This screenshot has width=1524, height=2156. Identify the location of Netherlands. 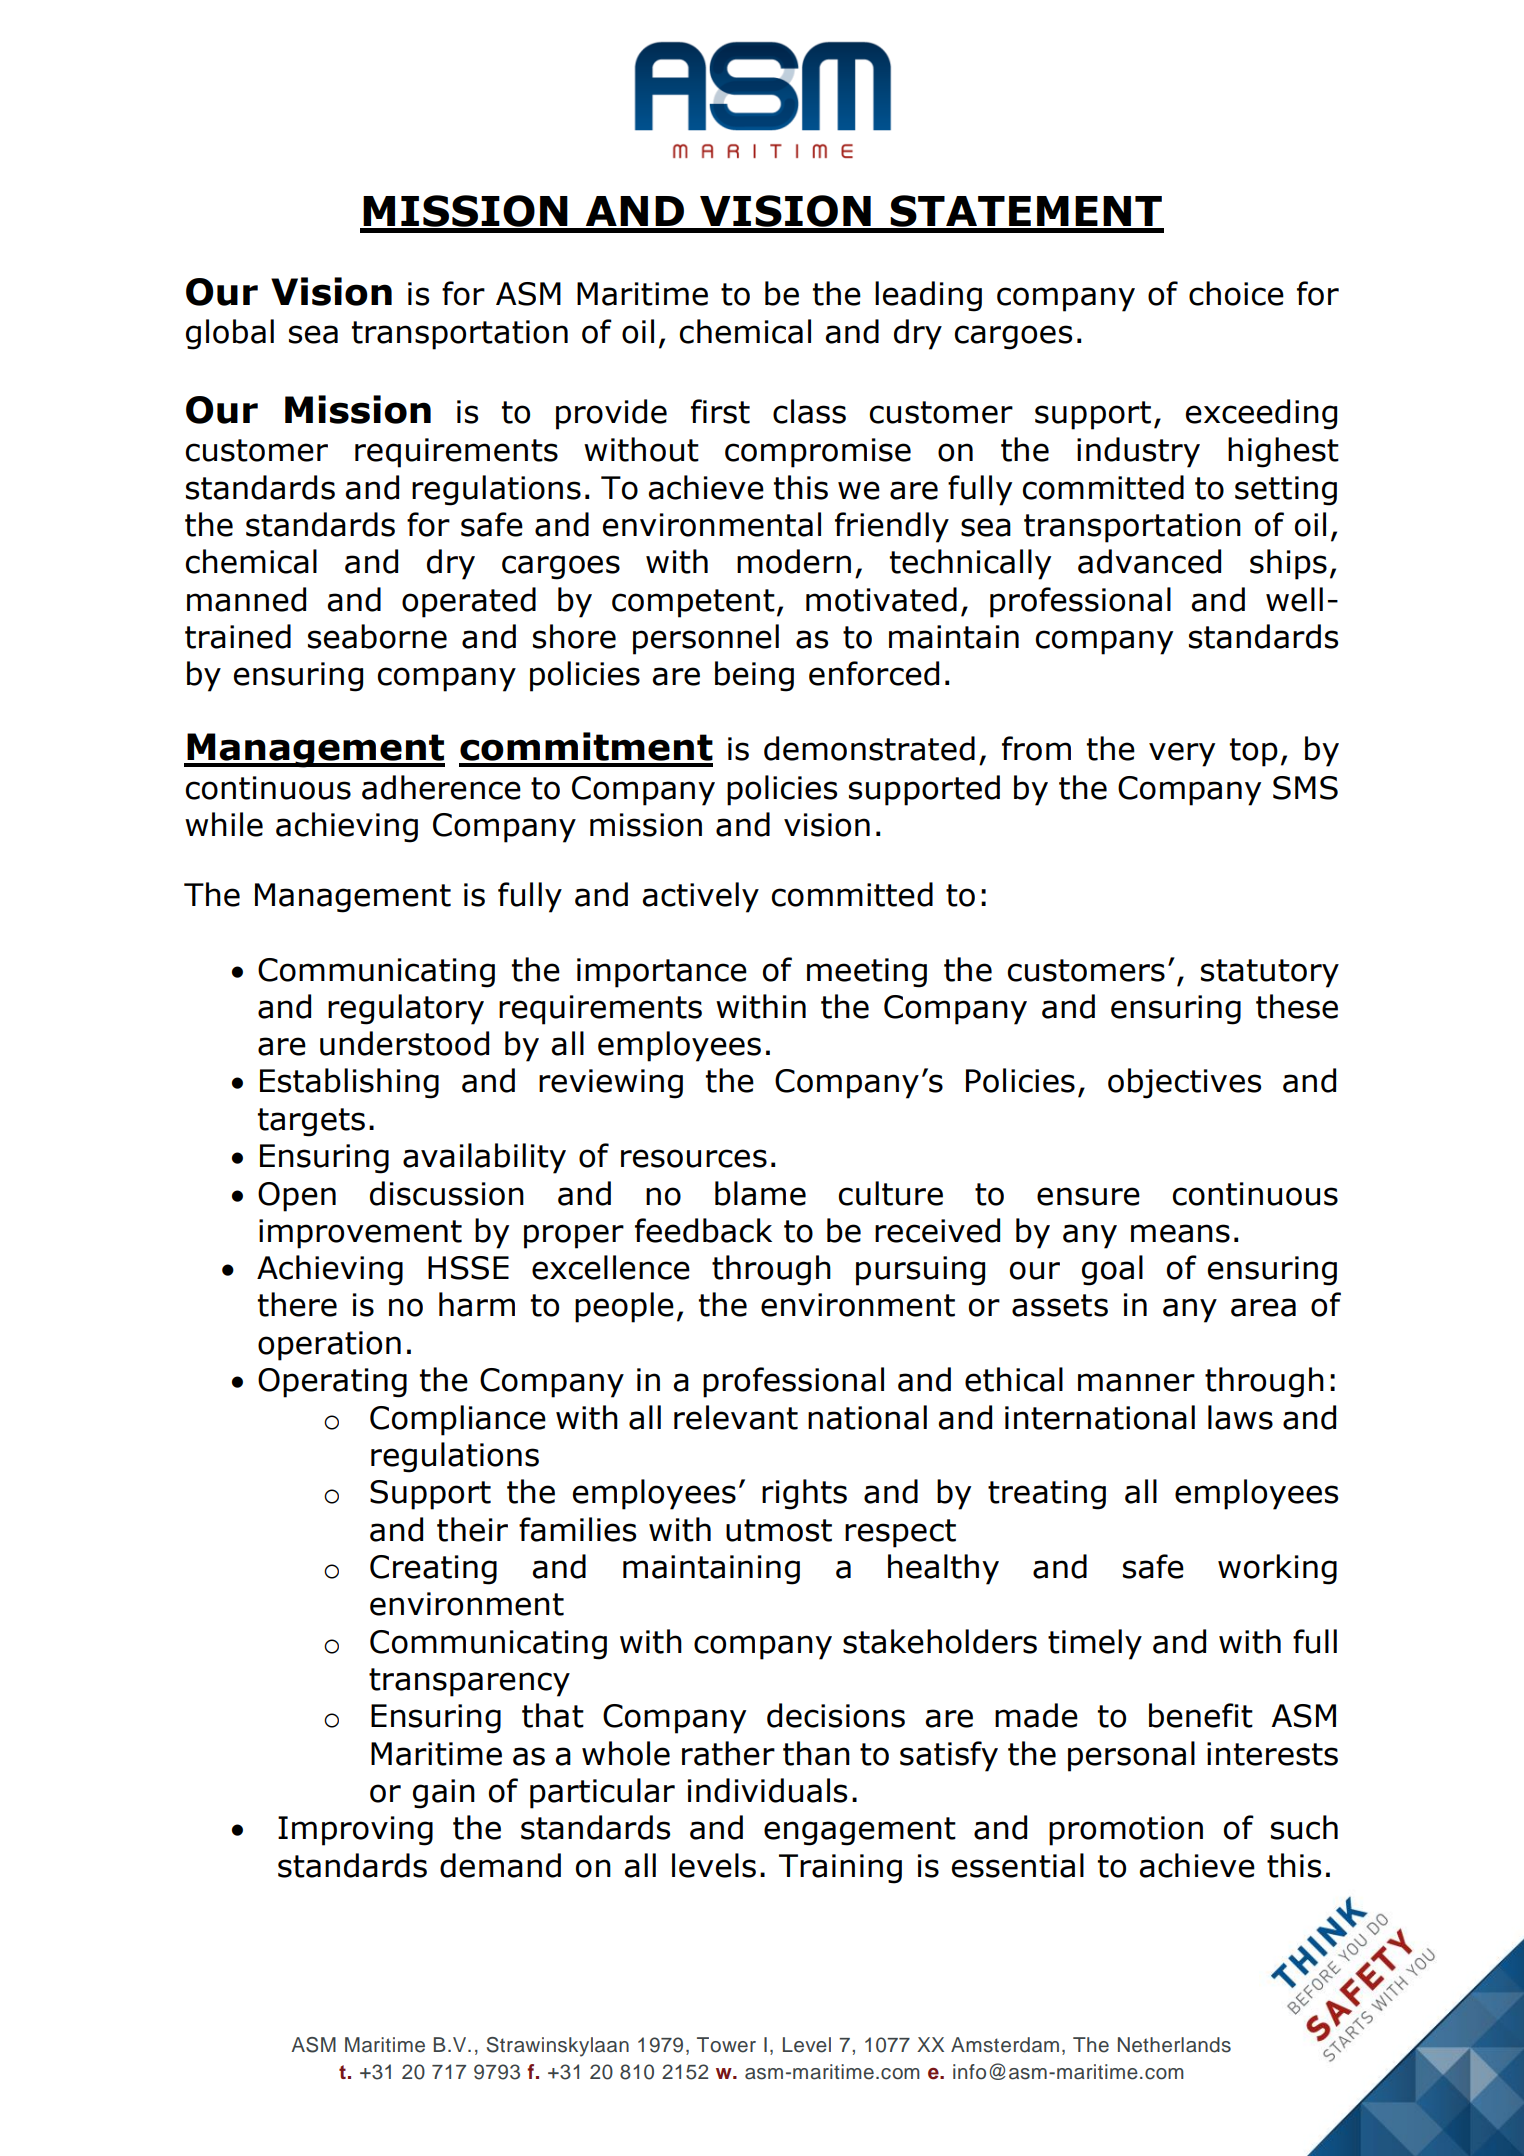
(1174, 2045).
